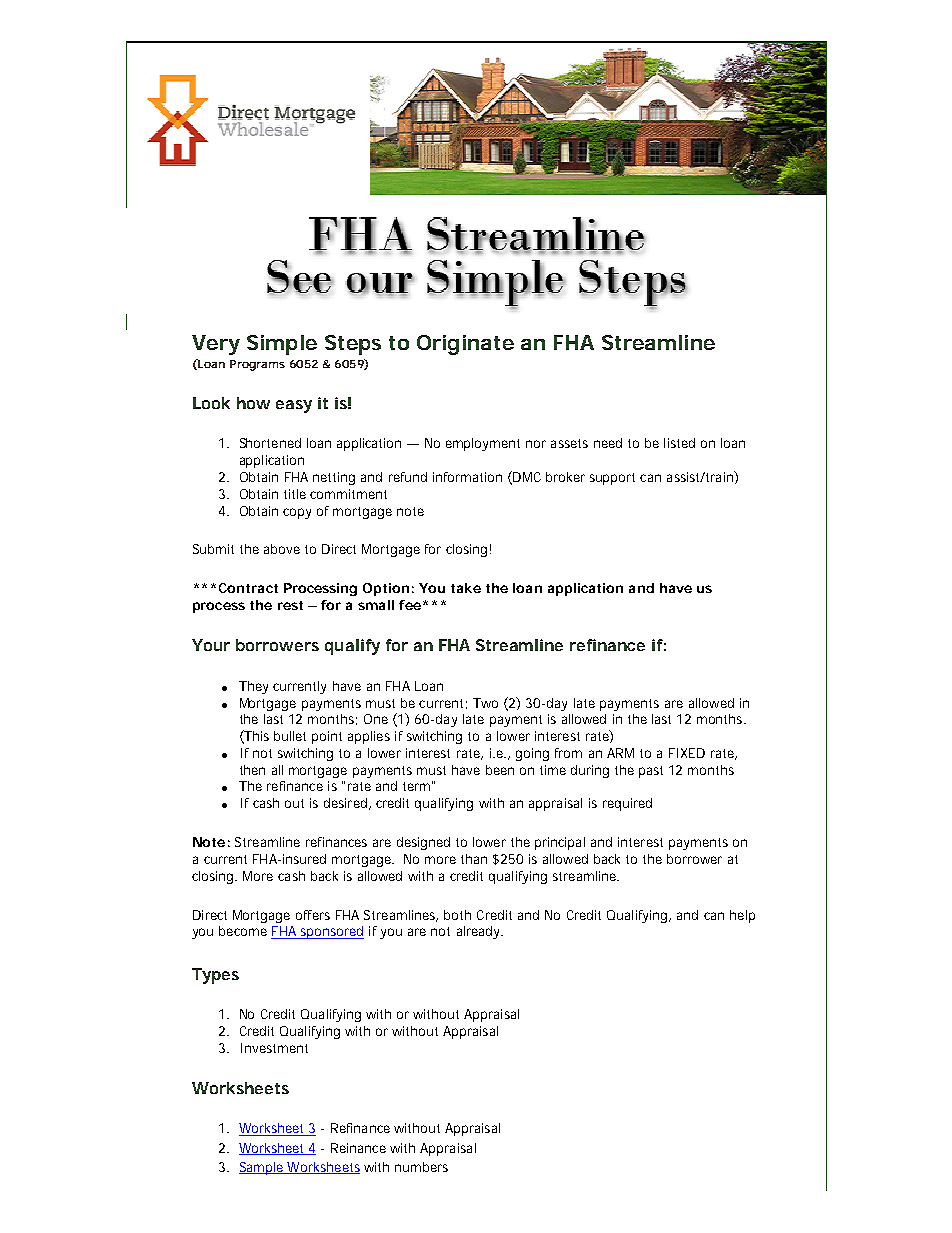 This document has width=952, height=1233. I want to click on Originate, so click(465, 345).
